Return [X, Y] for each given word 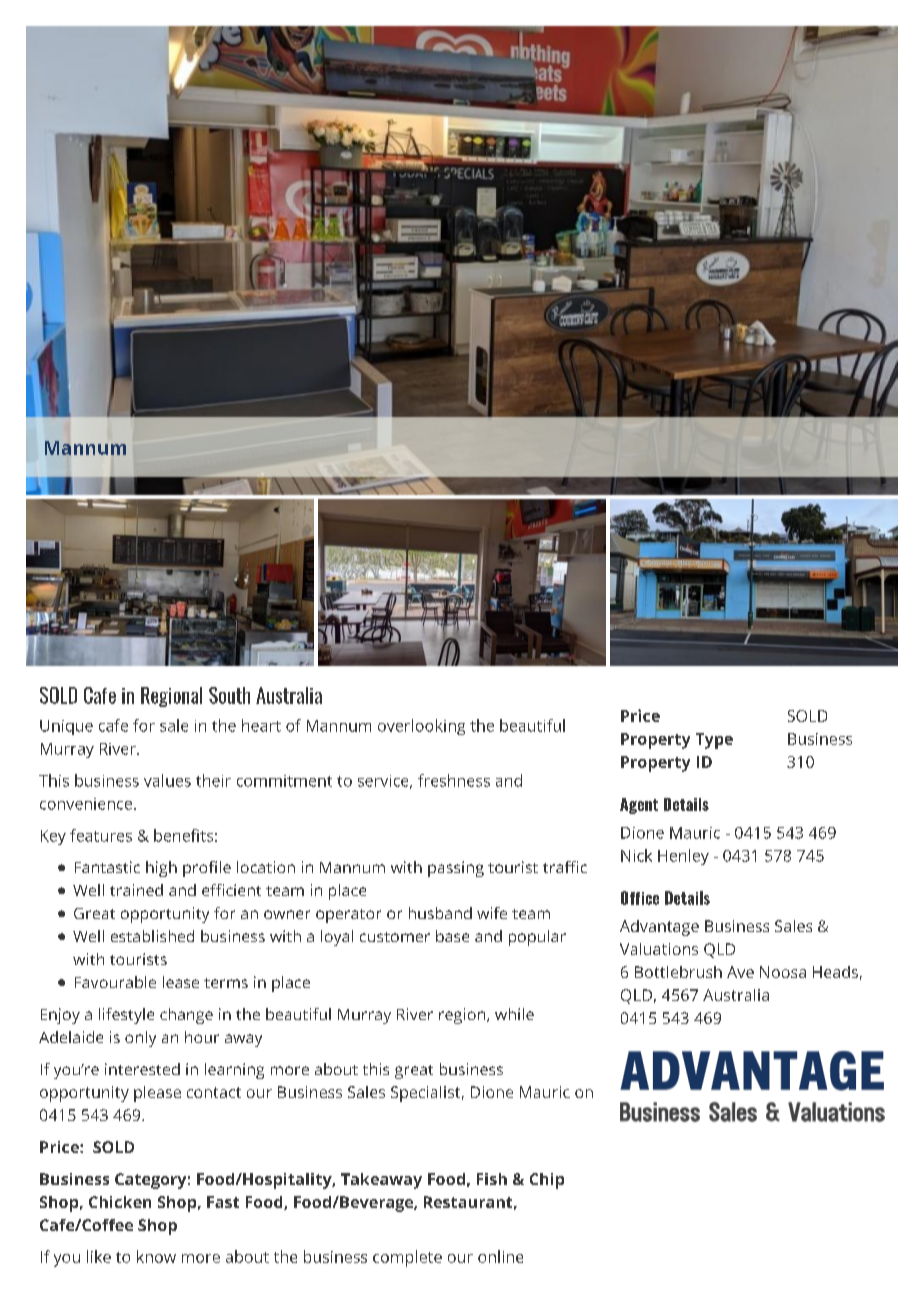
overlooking [421, 727]
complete [407, 1258]
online [500, 1256]
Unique [66, 727]
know [156, 1256]
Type [714, 741]
